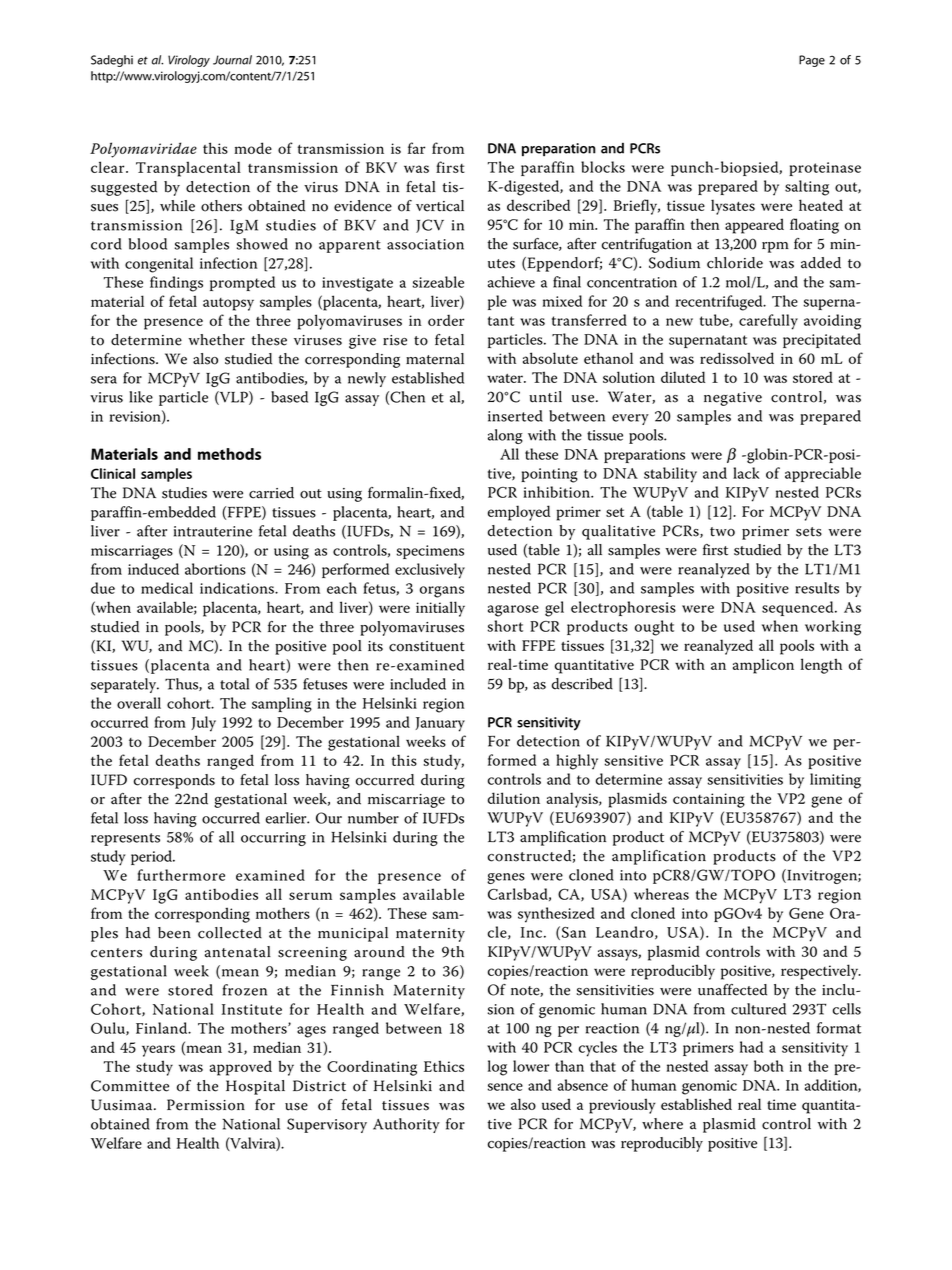 This screenshot has height=1270, width=952. I want to click on Ethics, so click(444, 1066).
